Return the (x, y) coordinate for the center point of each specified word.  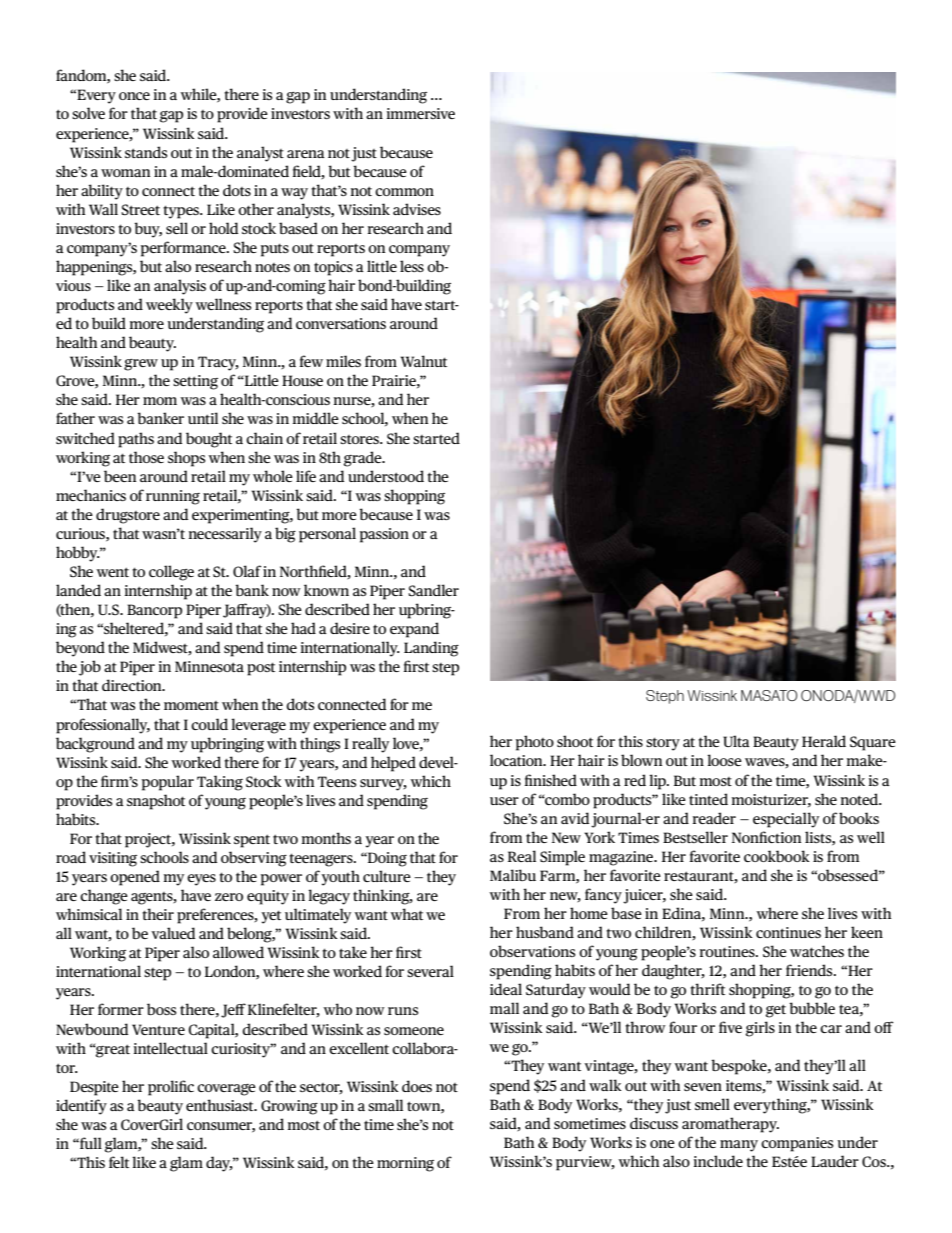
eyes (201, 880)
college (171, 573)
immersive (421, 113)
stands (146, 152)
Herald (824, 741)
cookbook (777, 856)
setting (195, 382)
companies (797, 1144)
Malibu (513, 875)
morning (405, 1164)
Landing (431, 649)
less (412, 266)
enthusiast (221, 1105)
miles (343, 361)
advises (417, 209)
